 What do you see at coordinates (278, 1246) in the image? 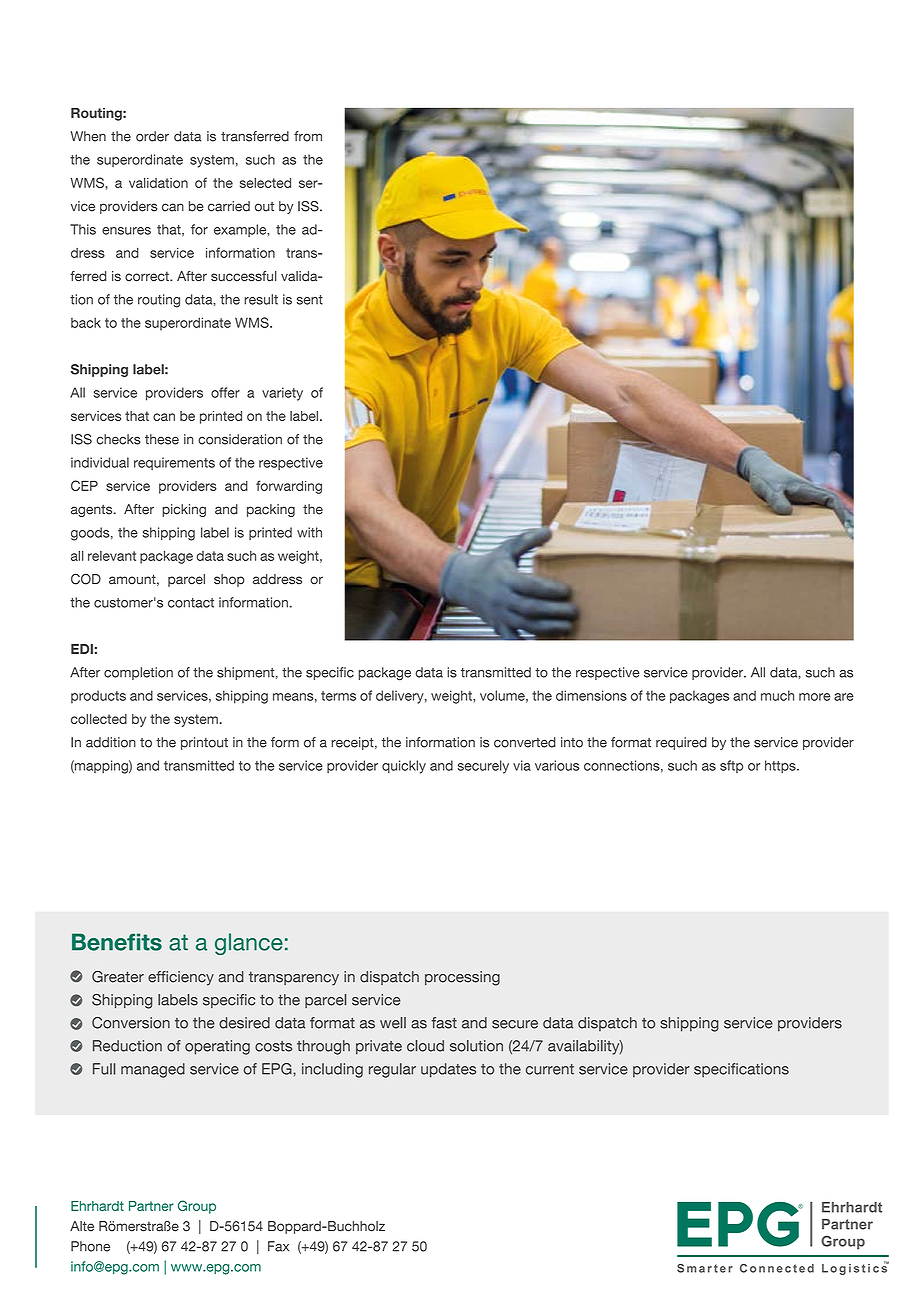
I see `Fax` at bounding box center [278, 1246].
